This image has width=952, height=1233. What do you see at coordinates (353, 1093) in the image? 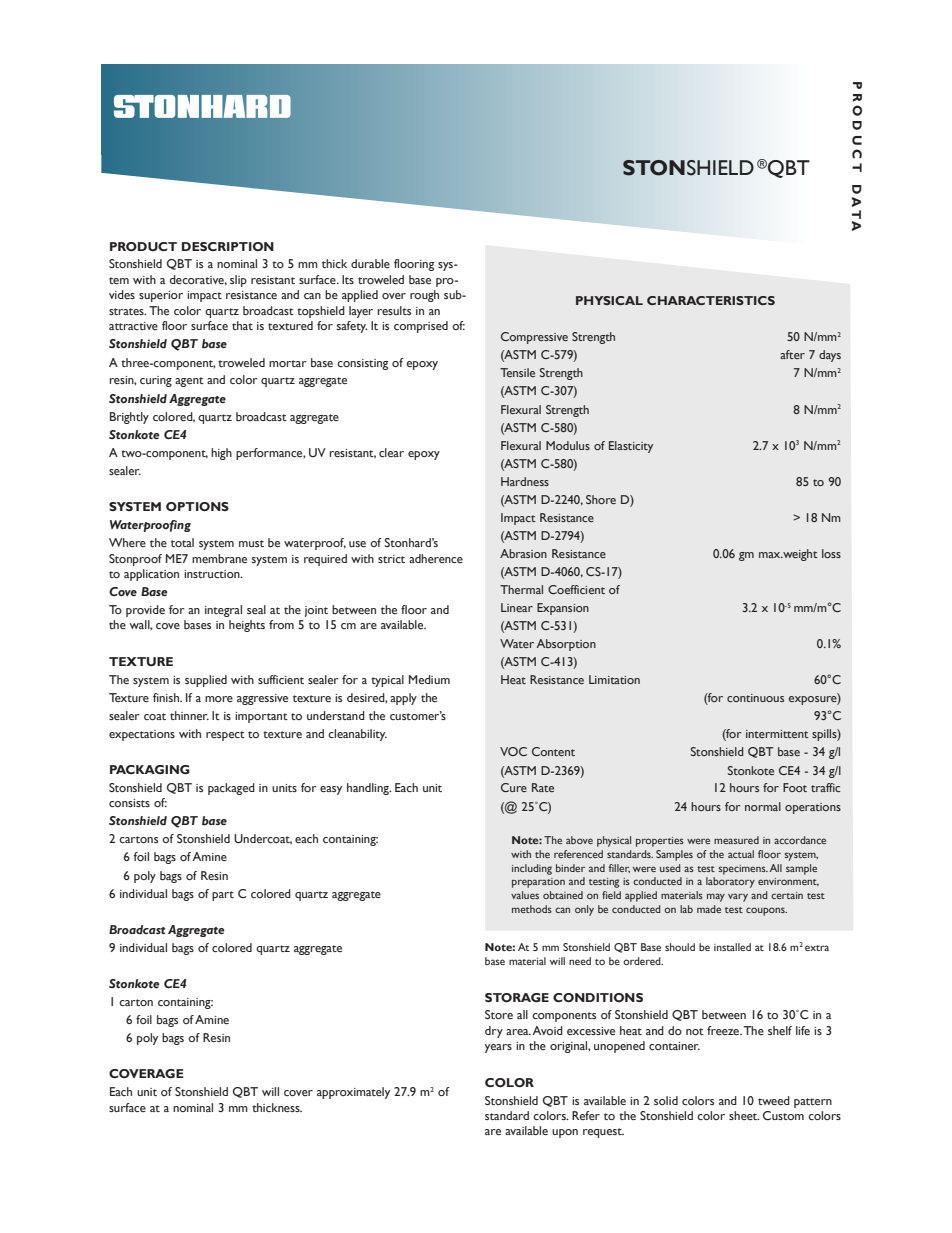
I see `approximately` at bounding box center [353, 1093].
